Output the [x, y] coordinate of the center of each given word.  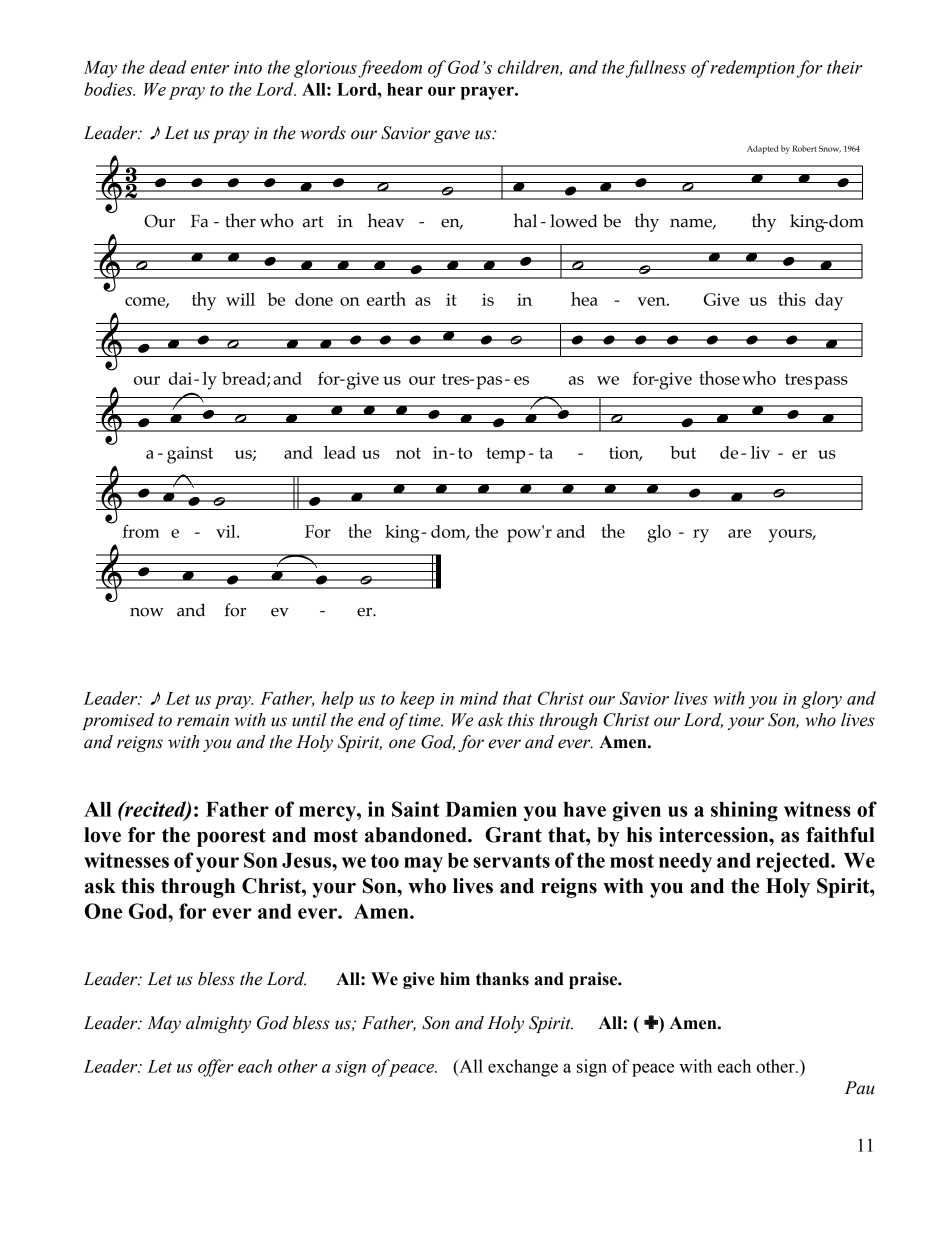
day [829, 302]
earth [386, 299]
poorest [231, 837]
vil [227, 531]
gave [452, 136]
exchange [523, 1068]
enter [210, 68]
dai [182, 378]
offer [215, 1068]
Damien [481, 809]
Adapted [762, 149]
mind [479, 698]
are [739, 533]
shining [744, 811]
